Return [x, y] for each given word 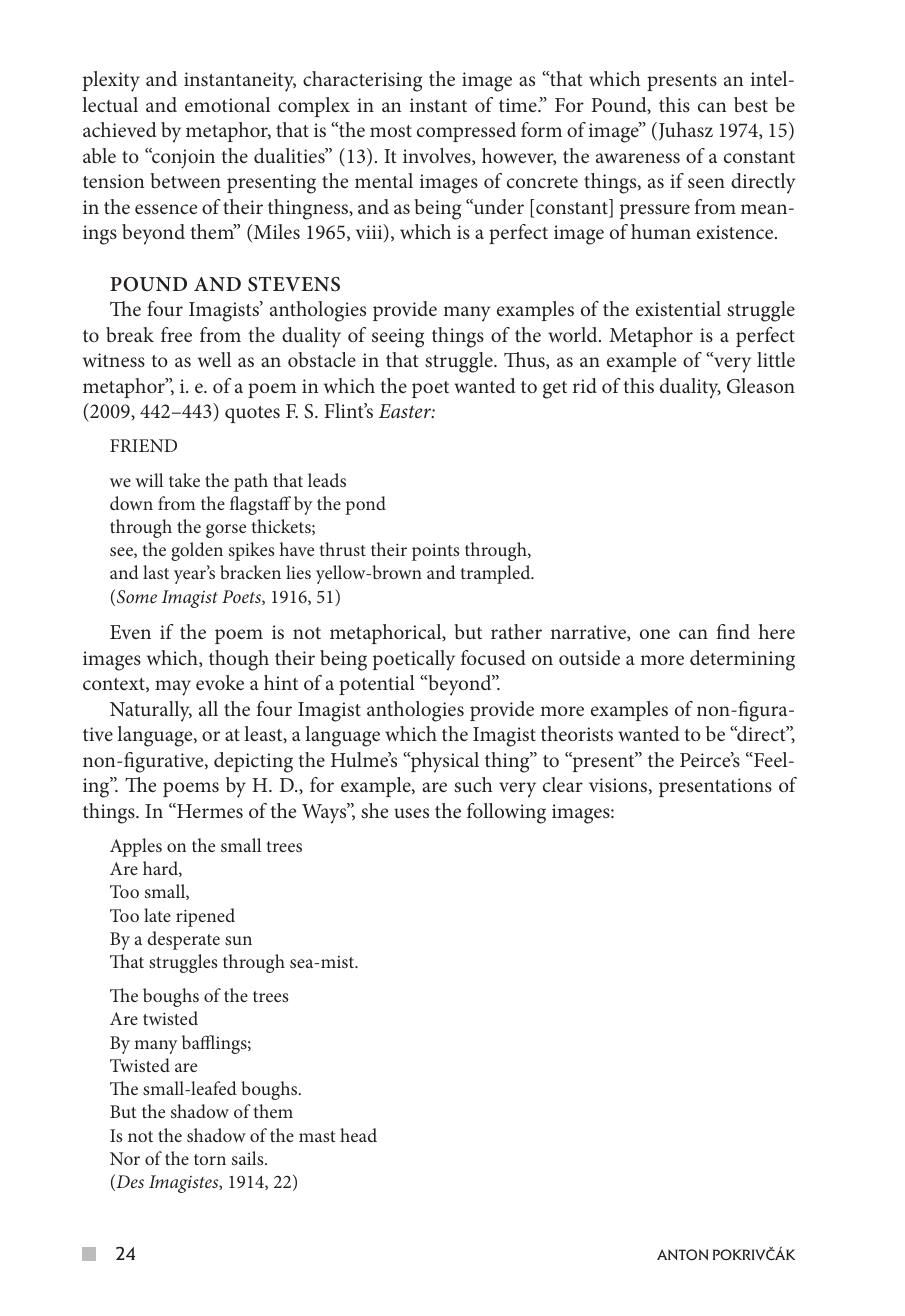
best [751, 104]
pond [365, 505]
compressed [466, 132]
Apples [136, 847]
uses [411, 813]
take [184, 480]
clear [563, 784]
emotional [227, 104]
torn [210, 1159]
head [358, 1135]
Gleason [761, 386]
